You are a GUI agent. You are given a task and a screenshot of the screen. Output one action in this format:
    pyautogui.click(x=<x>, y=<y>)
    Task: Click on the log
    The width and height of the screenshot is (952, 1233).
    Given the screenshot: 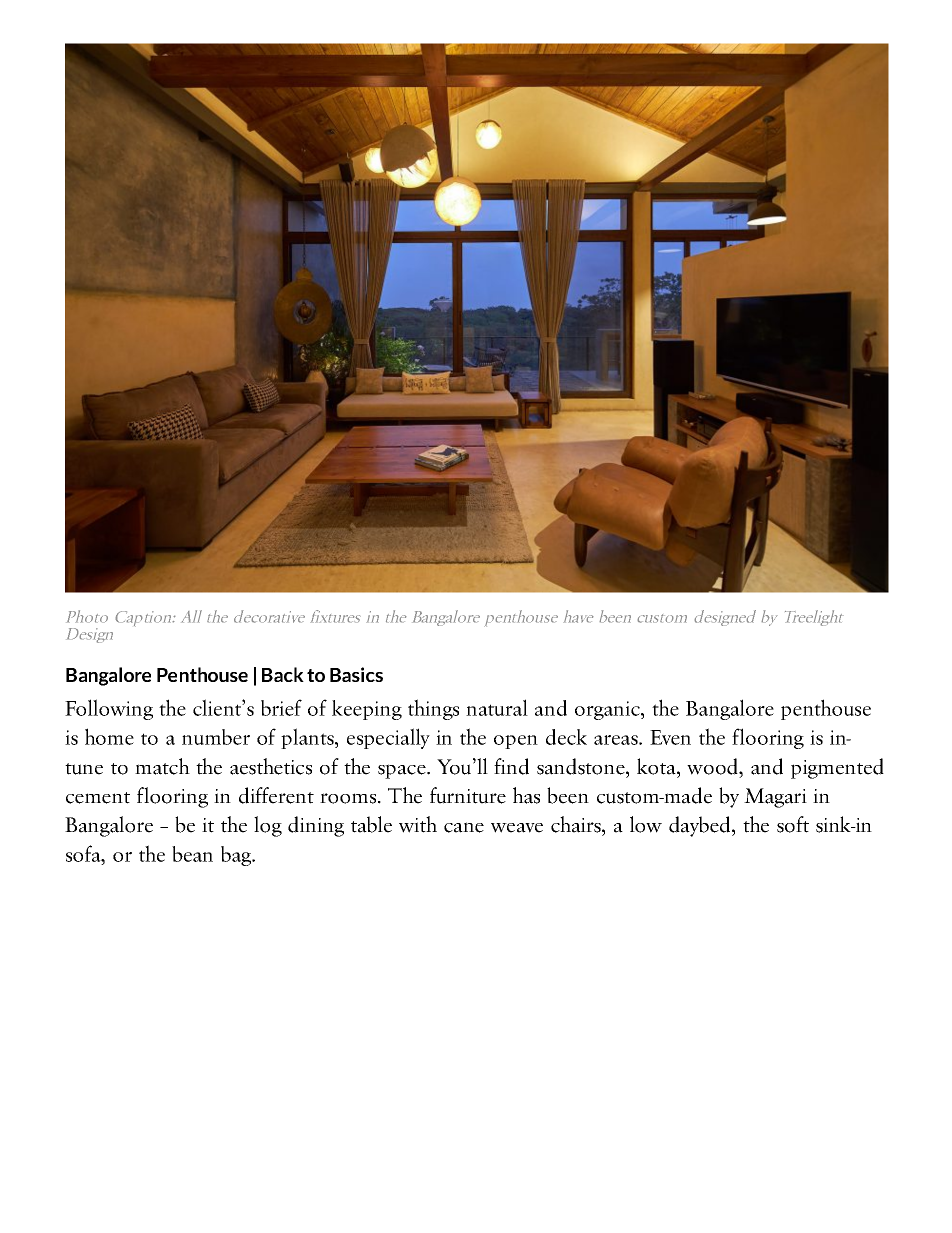 What is the action you would take?
    pyautogui.click(x=268, y=826)
